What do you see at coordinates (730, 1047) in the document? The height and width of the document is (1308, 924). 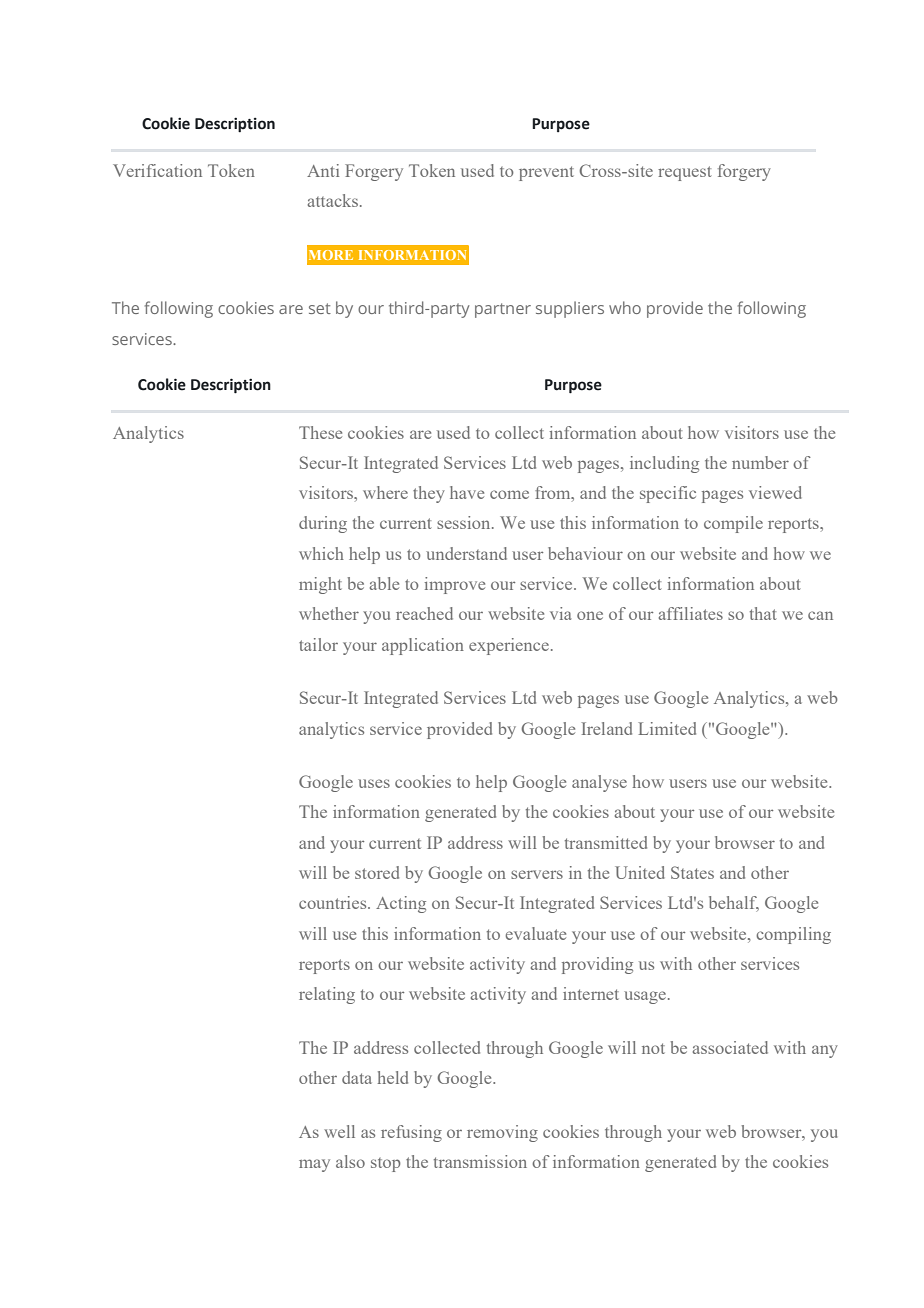 I see `associated` at bounding box center [730, 1047].
